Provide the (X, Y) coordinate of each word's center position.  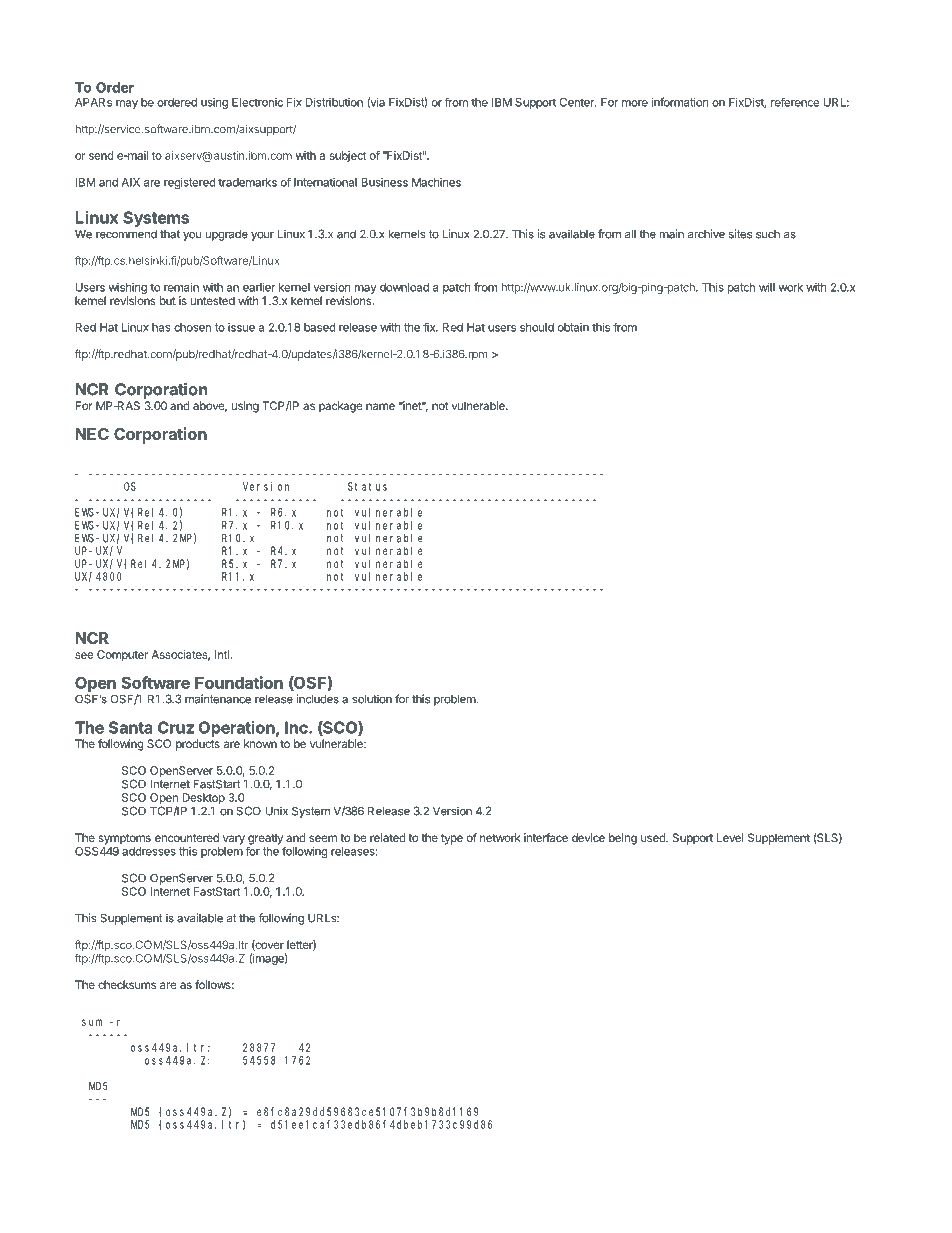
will (767, 287)
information (680, 102)
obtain (573, 327)
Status (367, 486)
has (161, 327)
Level (730, 837)
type (452, 839)
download (404, 287)
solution (372, 699)
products (198, 745)
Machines (436, 182)
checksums (127, 984)
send (101, 155)
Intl (222, 654)
